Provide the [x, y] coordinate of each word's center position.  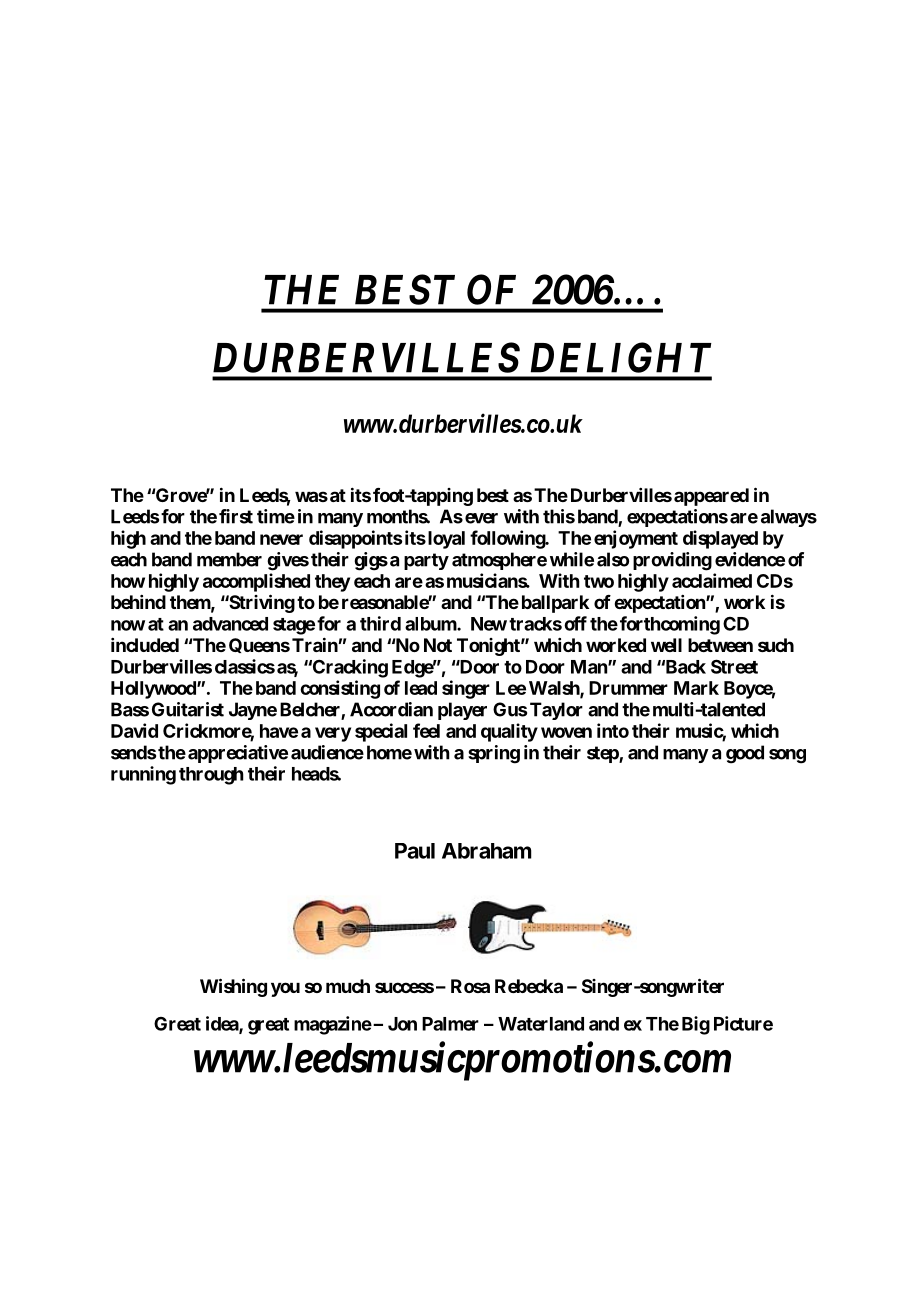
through [211, 776]
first [236, 516]
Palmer [450, 1024]
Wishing [233, 987]
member [229, 559]
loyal [445, 540]
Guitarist [188, 709]
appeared [711, 497]
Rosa [470, 986]
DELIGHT [621, 357]
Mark [696, 688]
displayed [720, 539]
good [745, 754]
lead [421, 688]
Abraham [487, 851]
